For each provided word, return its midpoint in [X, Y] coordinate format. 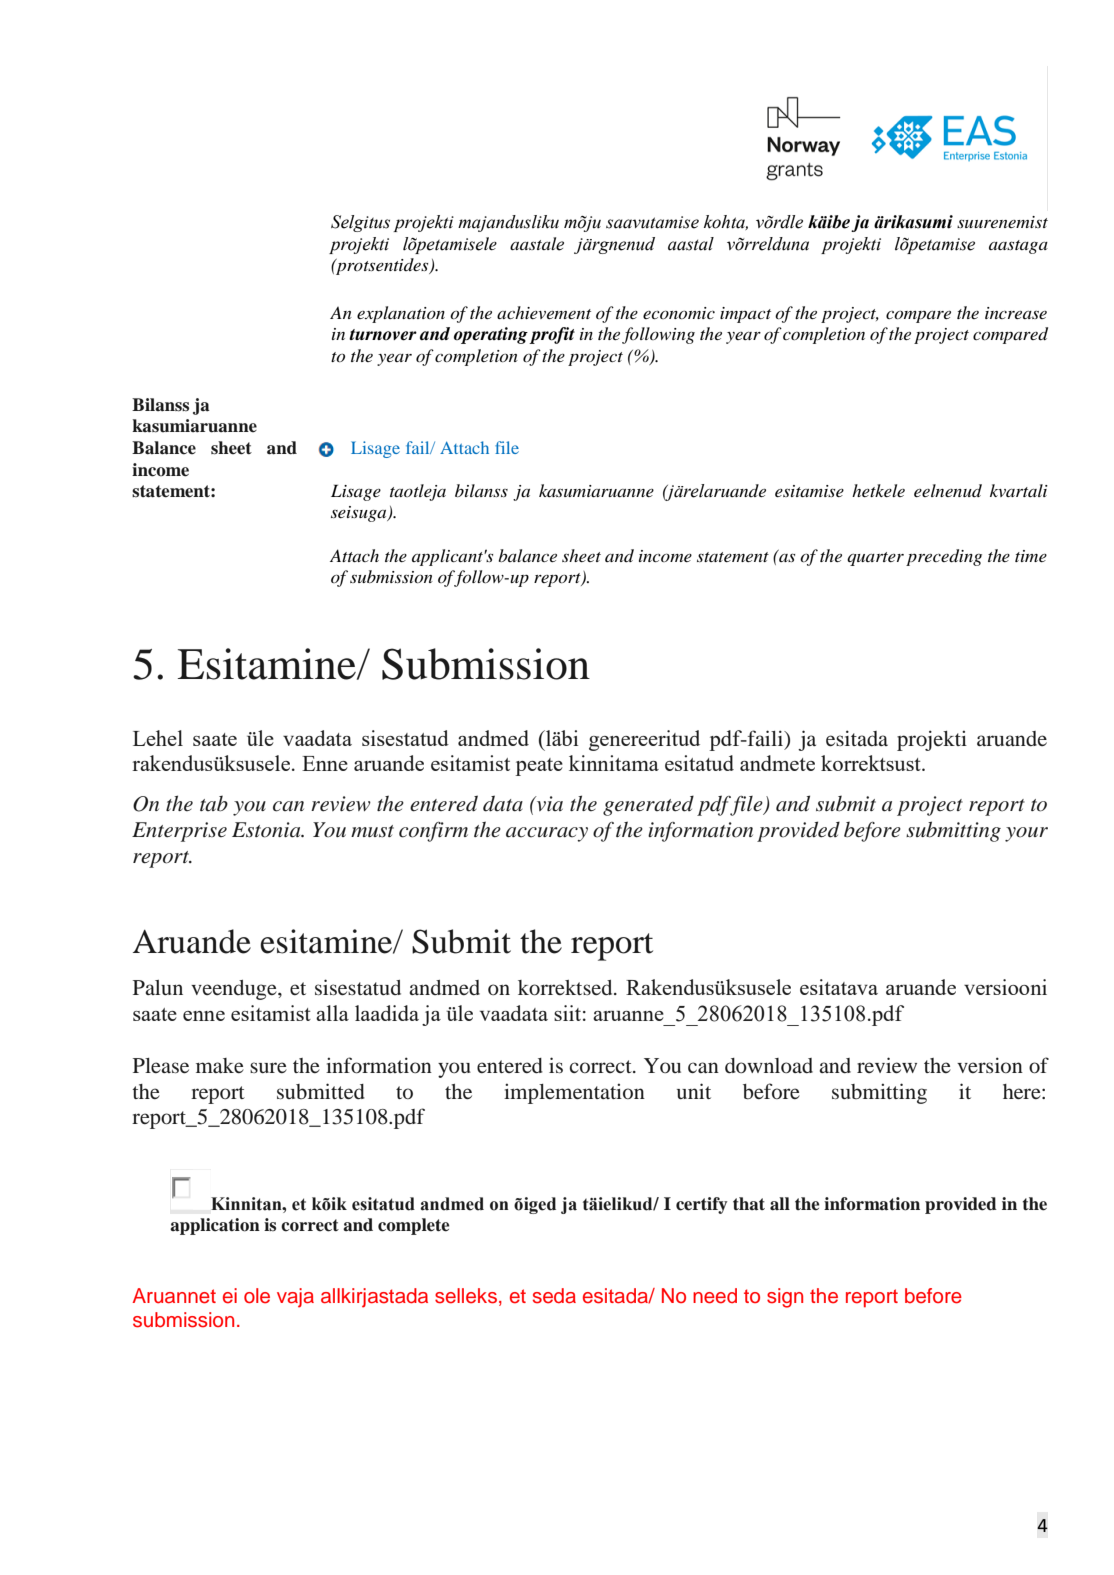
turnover [383, 335]
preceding [944, 557]
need [715, 1296]
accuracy [547, 834]
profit [552, 335]
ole [257, 1296]
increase [1016, 313]
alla [332, 1013]
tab [214, 804]
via [549, 803]
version [990, 1065]
